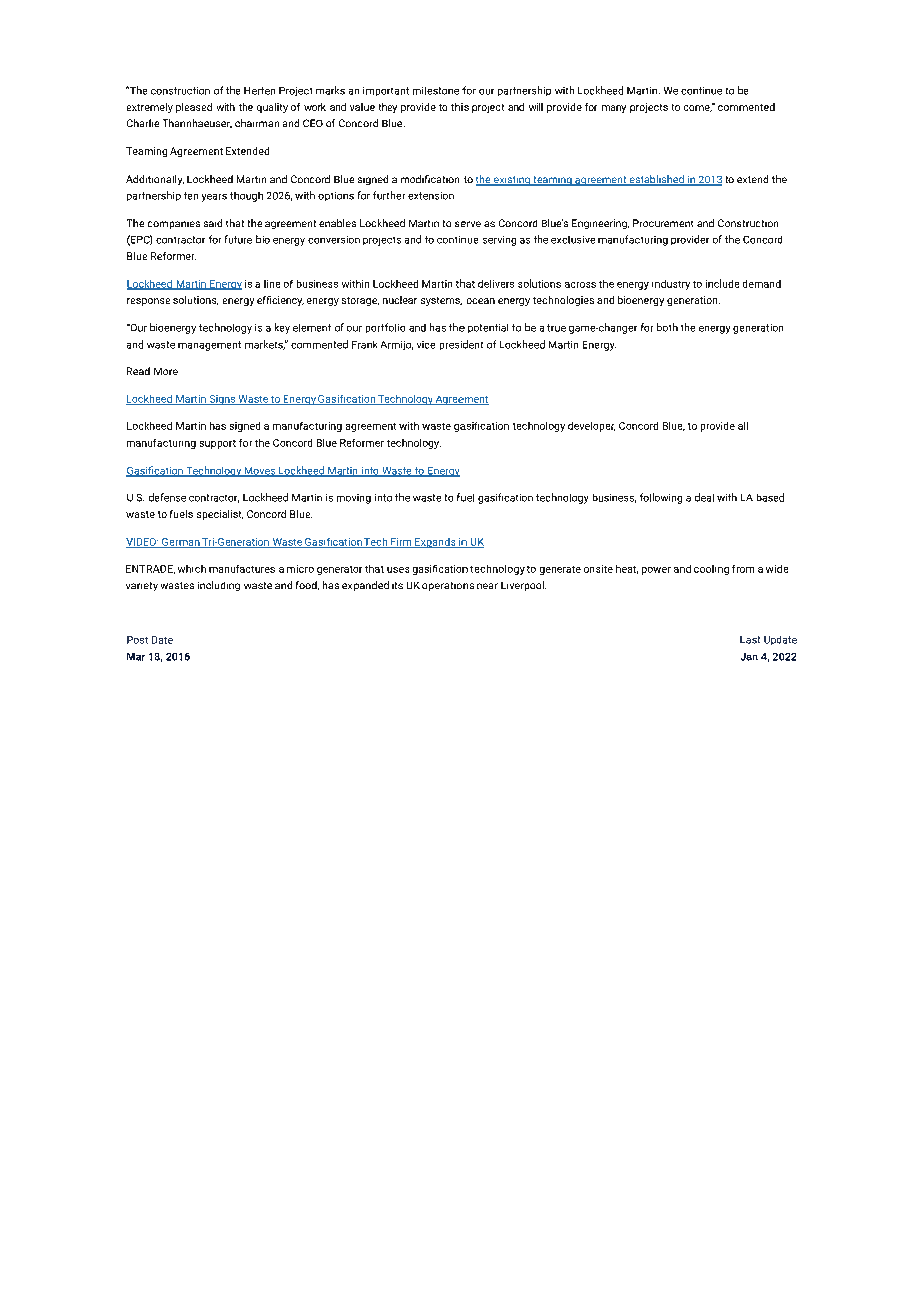 This page has width=924, height=1308. Describe the element at coordinates (137, 640) in the page. I see `Post` at that location.
